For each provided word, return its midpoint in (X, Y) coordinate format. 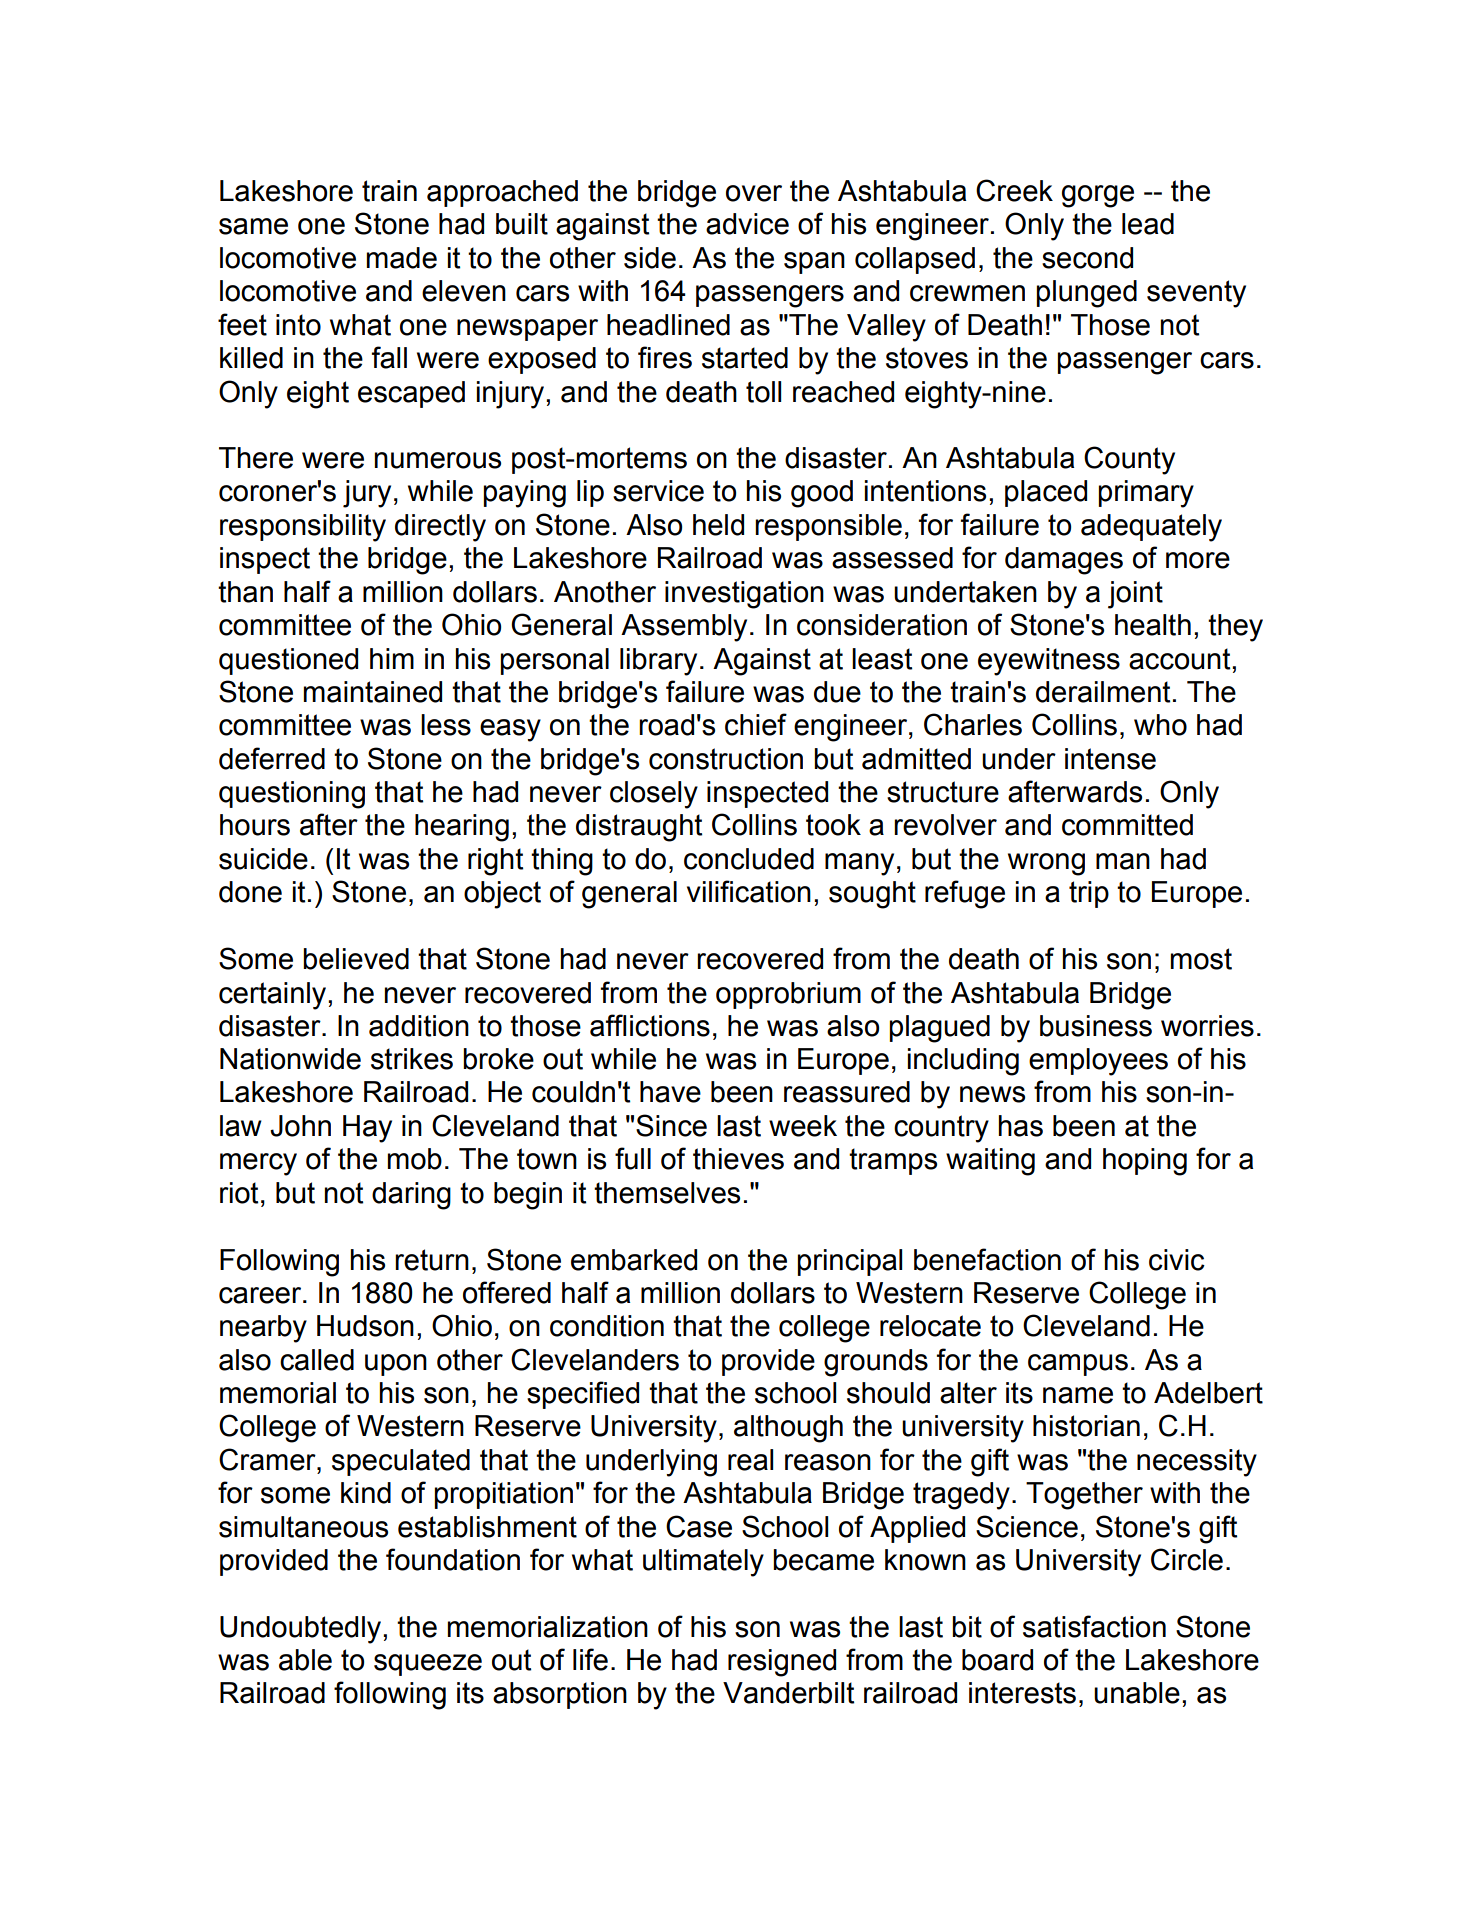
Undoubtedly (302, 1630)
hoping (1145, 1162)
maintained (372, 692)
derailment (1103, 692)
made (401, 258)
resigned (782, 1663)
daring (411, 1196)
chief (756, 724)
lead (1148, 224)
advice (747, 224)
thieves (738, 1159)
